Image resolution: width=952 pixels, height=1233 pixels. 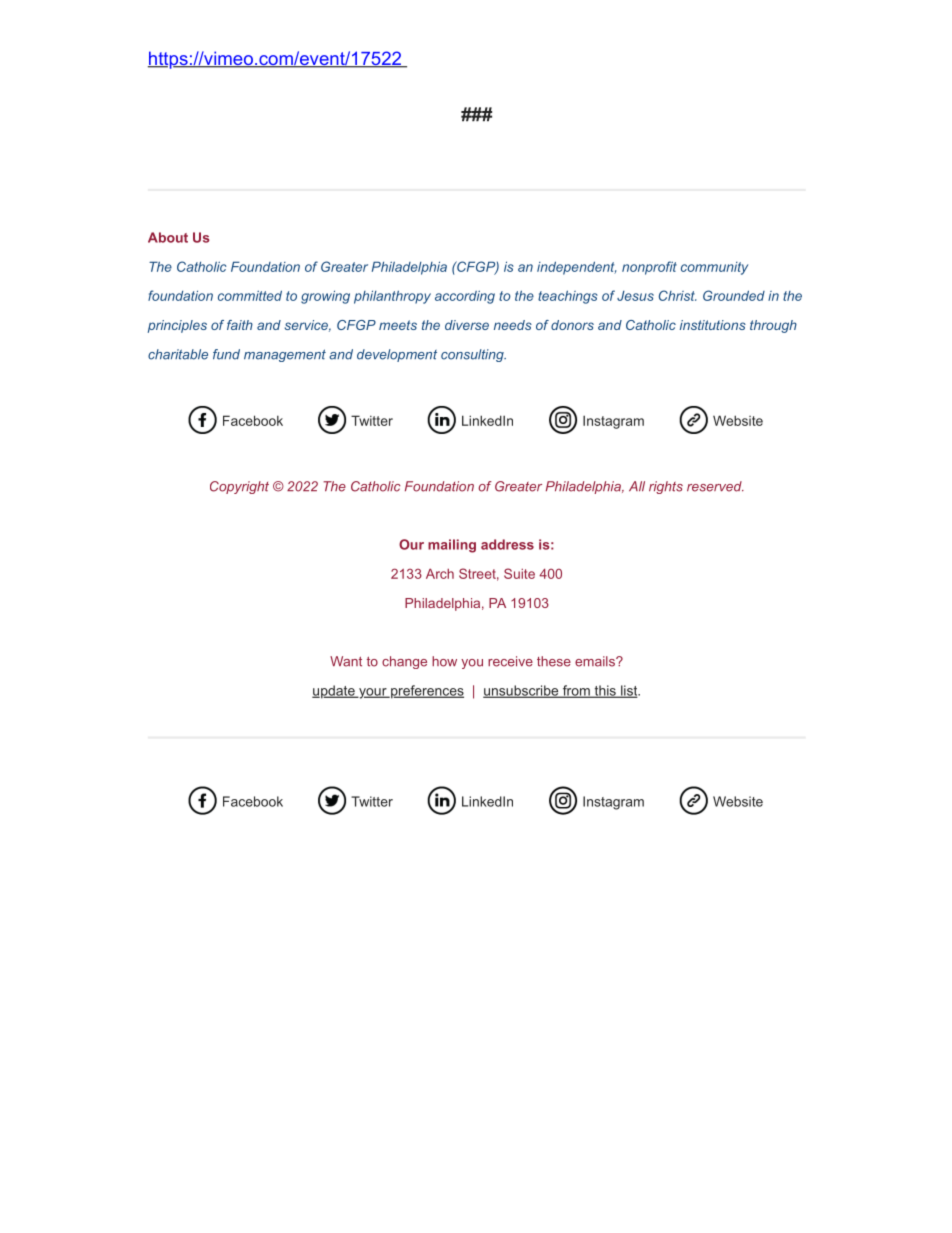 What do you see at coordinates (168, 237) in the screenshot?
I see `About` at bounding box center [168, 237].
